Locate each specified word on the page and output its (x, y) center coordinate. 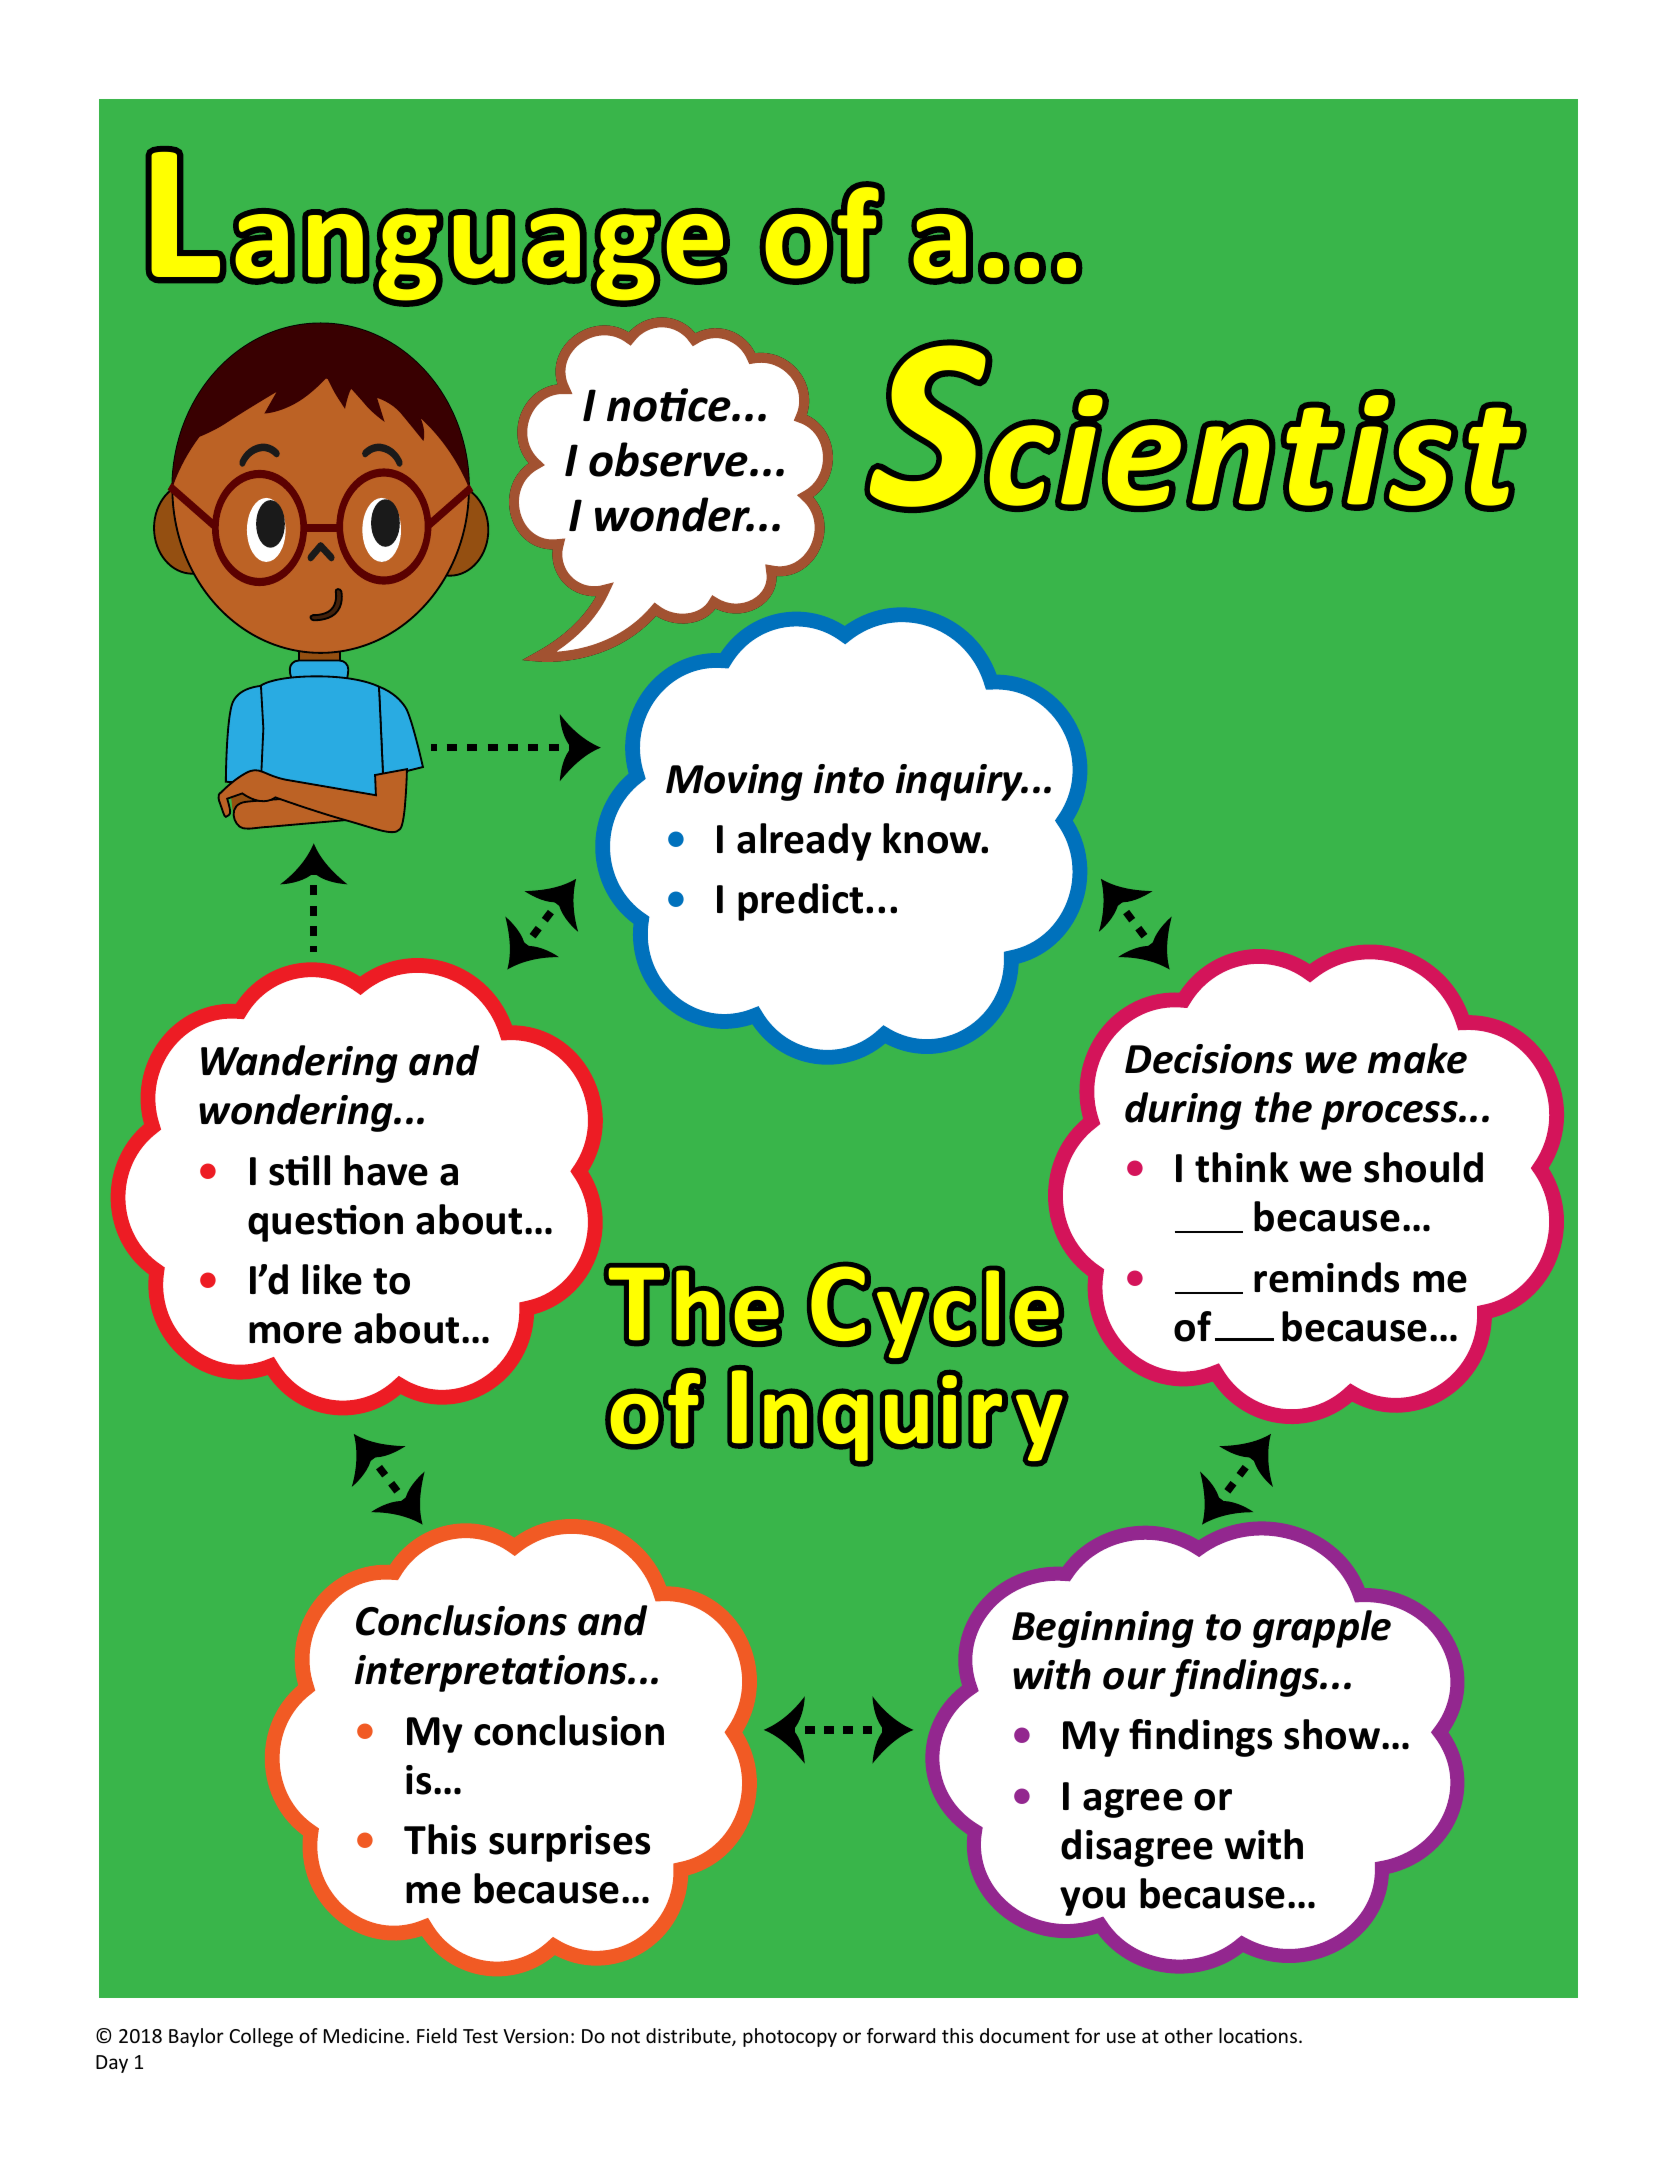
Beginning (1103, 1629)
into (849, 779)
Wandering (299, 1064)
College (261, 2037)
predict (800, 902)
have (386, 1170)
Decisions (1209, 1059)
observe (670, 459)
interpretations (492, 1673)
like (332, 1279)
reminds (1326, 1277)
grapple (1322, 1629)
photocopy (790, 2037)
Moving (734, 782)
